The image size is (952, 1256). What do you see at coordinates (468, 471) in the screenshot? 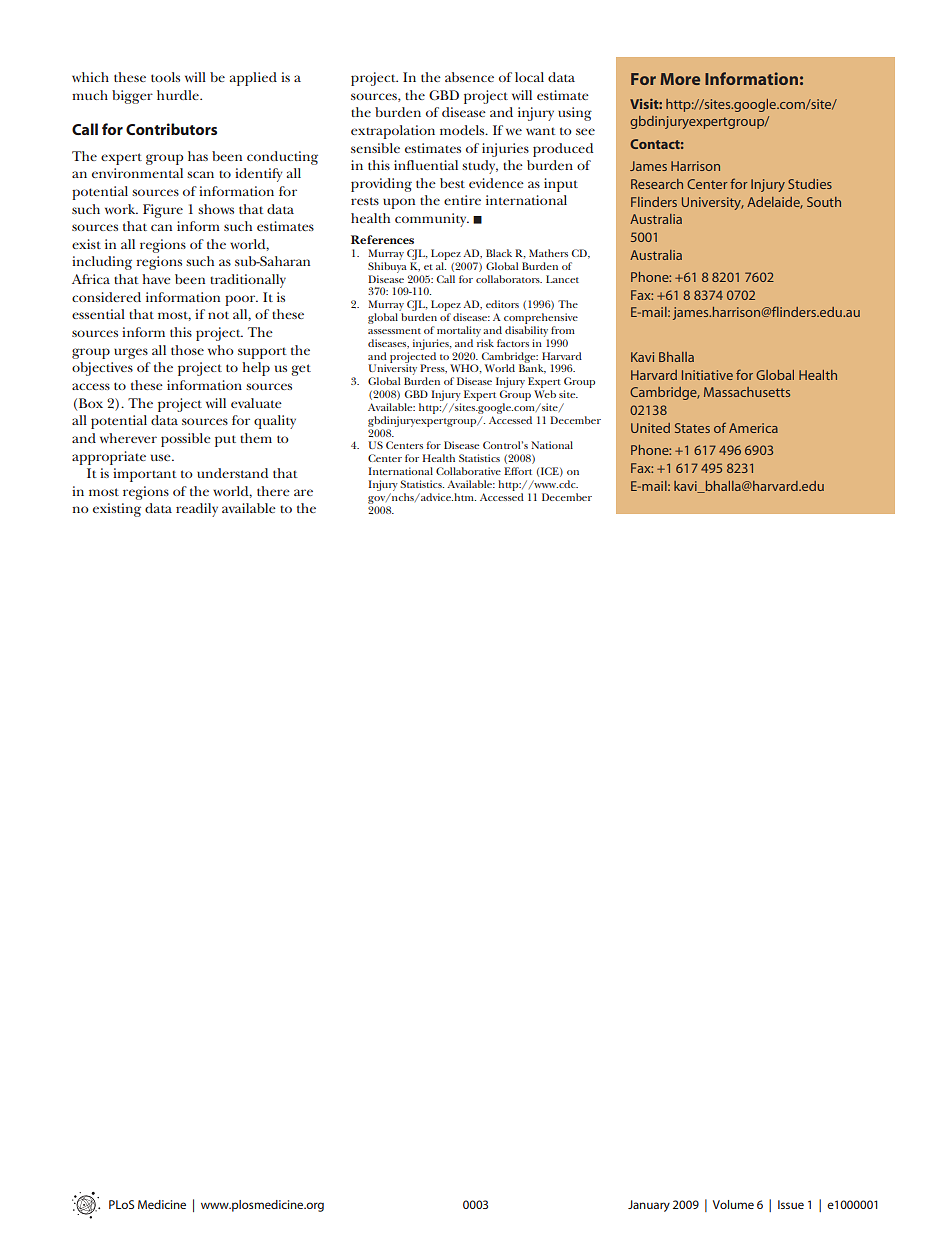
I see `Collaborative` at bounding box center [468, 471].
